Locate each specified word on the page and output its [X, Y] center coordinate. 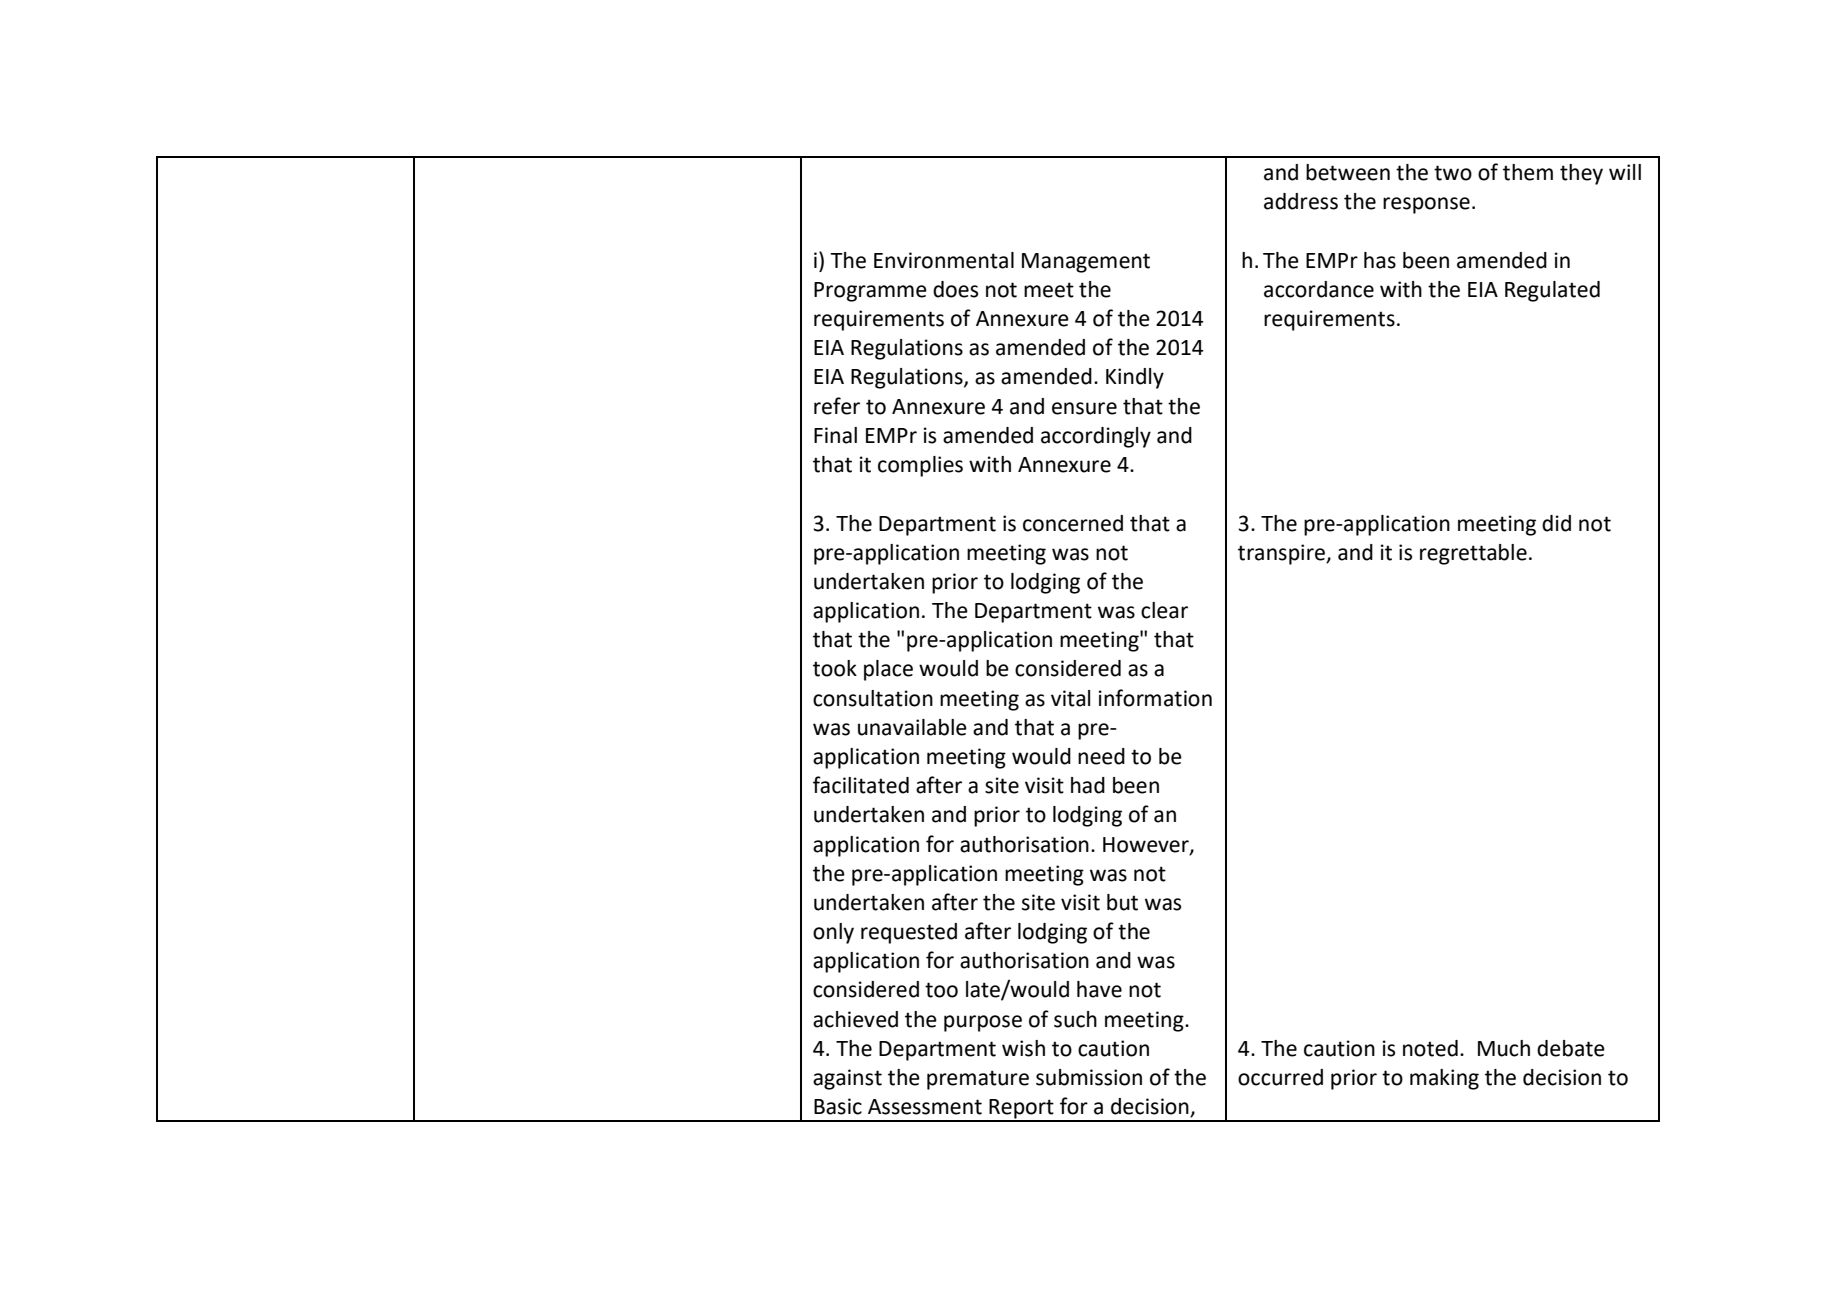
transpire [1282, 554]
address [1301, 201]
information [1155, 698]
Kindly [1135, 378]
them [1528, 172]
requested [909, 933]
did [1556, 523]
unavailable [912, 727]
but [1122, 902]
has [1380, 260]
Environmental [944, 260]
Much [1504, 1048]
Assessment [925, 1107]
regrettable [1473, 554]
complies [920, 466]
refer [837, 406]
